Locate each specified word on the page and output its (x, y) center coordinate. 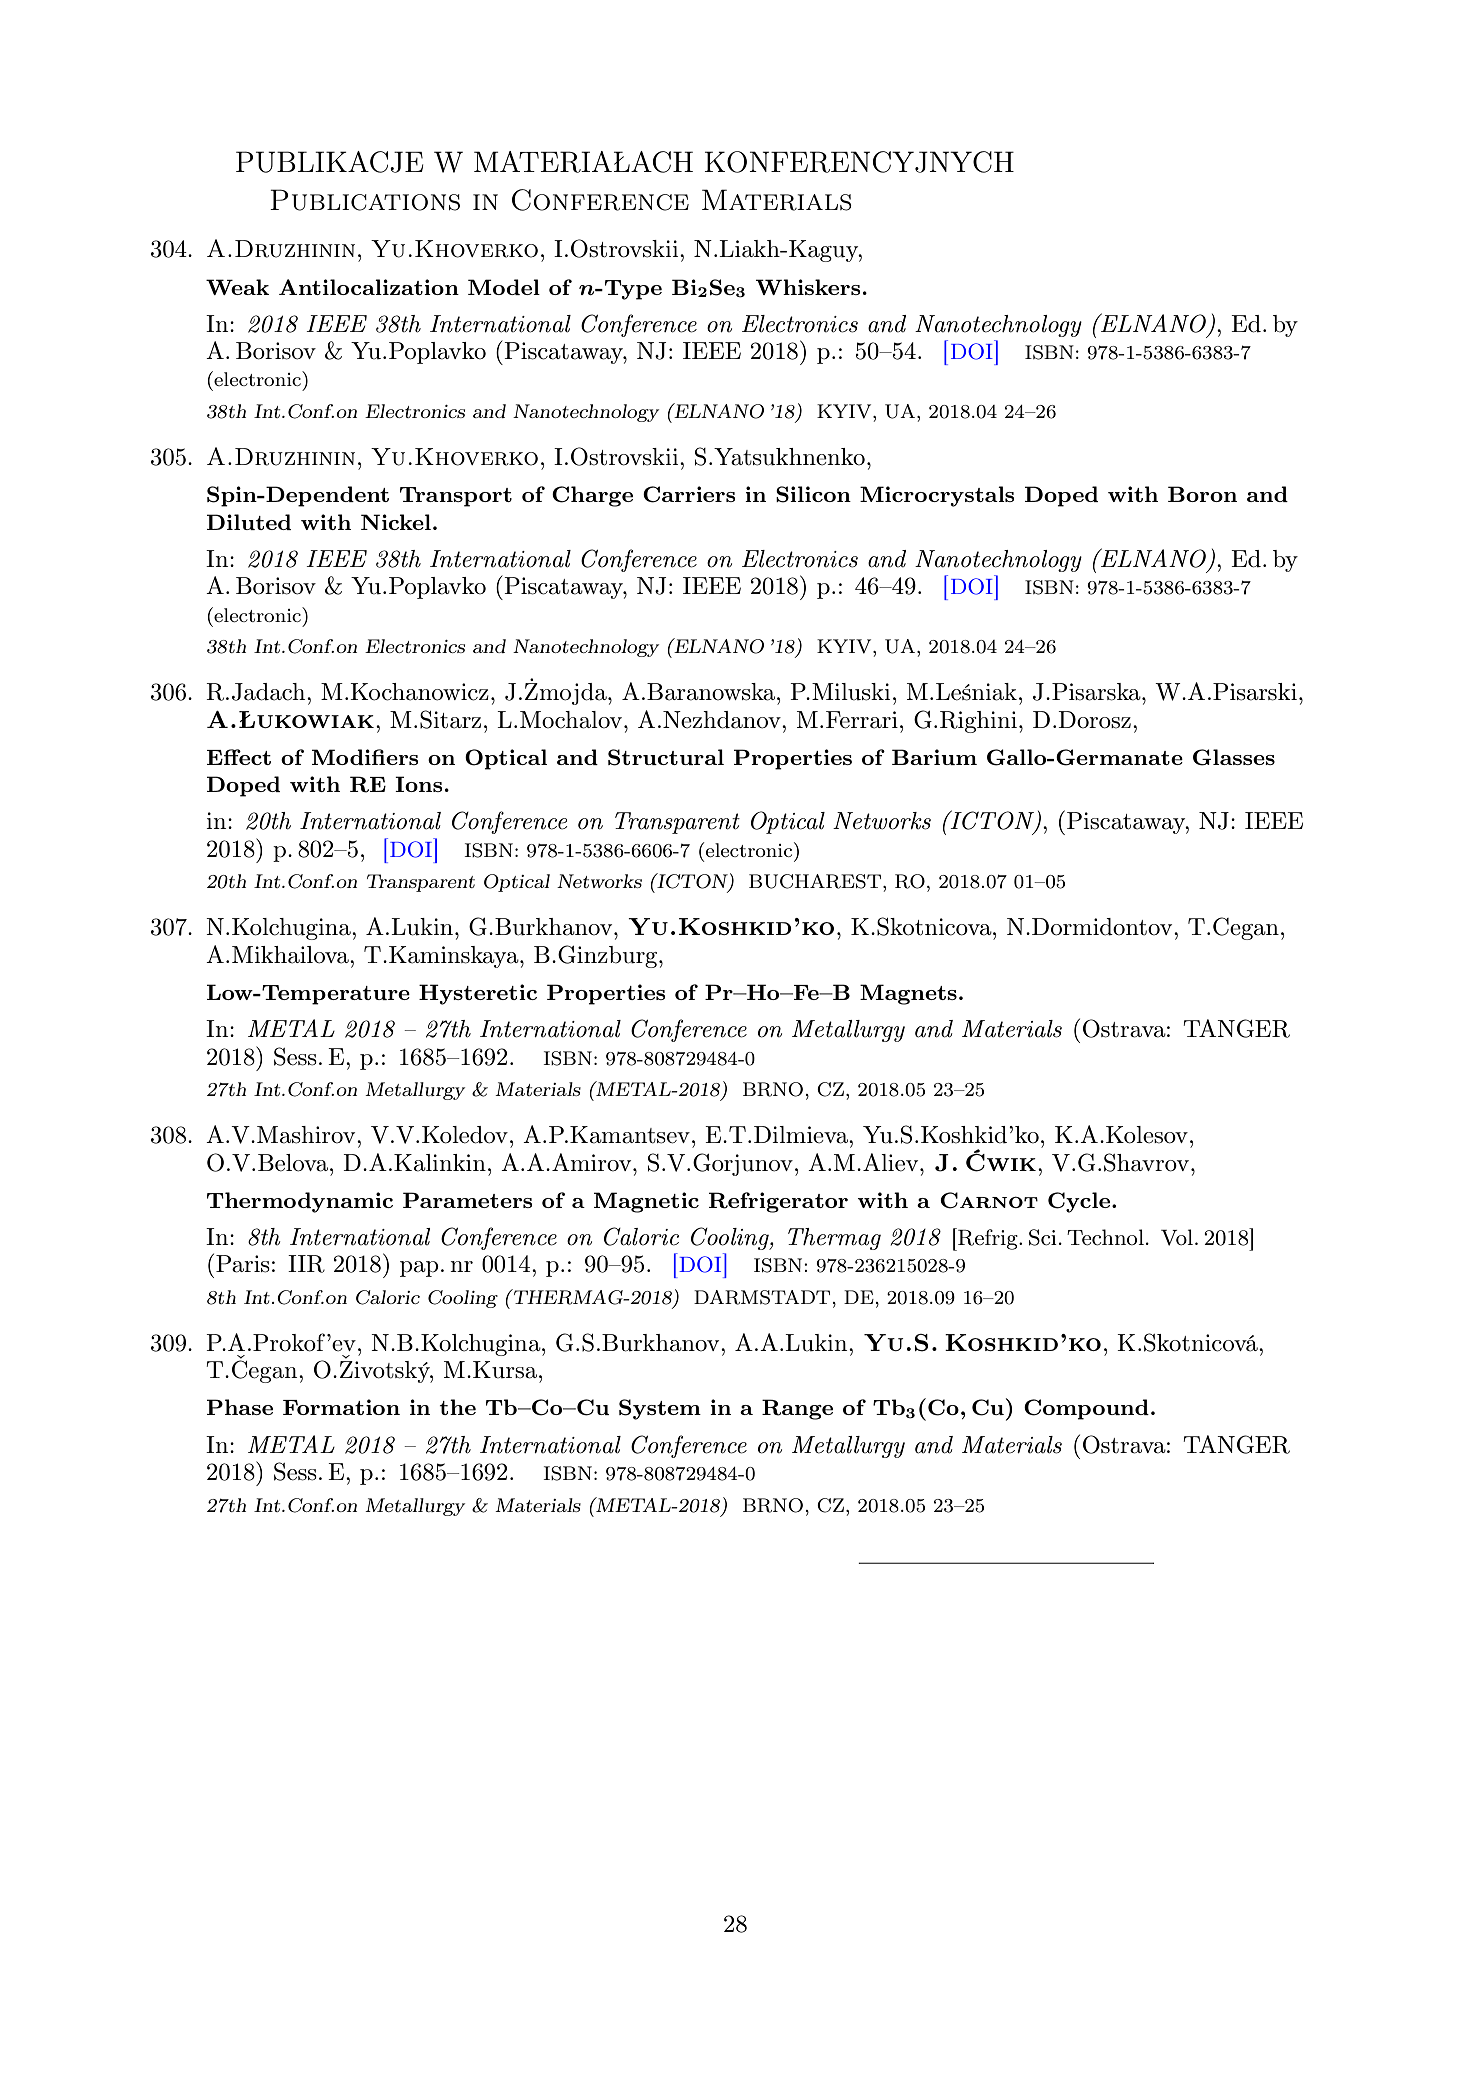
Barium (934, 757)
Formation (341, 1407)
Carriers (689, 494)
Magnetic (646, 1202)
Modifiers (365, 757)
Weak (237, 287)
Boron (1202, 494)
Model (504, 287)
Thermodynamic (300, 1202)
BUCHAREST (815, 881)
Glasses (1234, 757)
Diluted (249, 522)
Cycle (1080, 1202)
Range (797, 1409)
